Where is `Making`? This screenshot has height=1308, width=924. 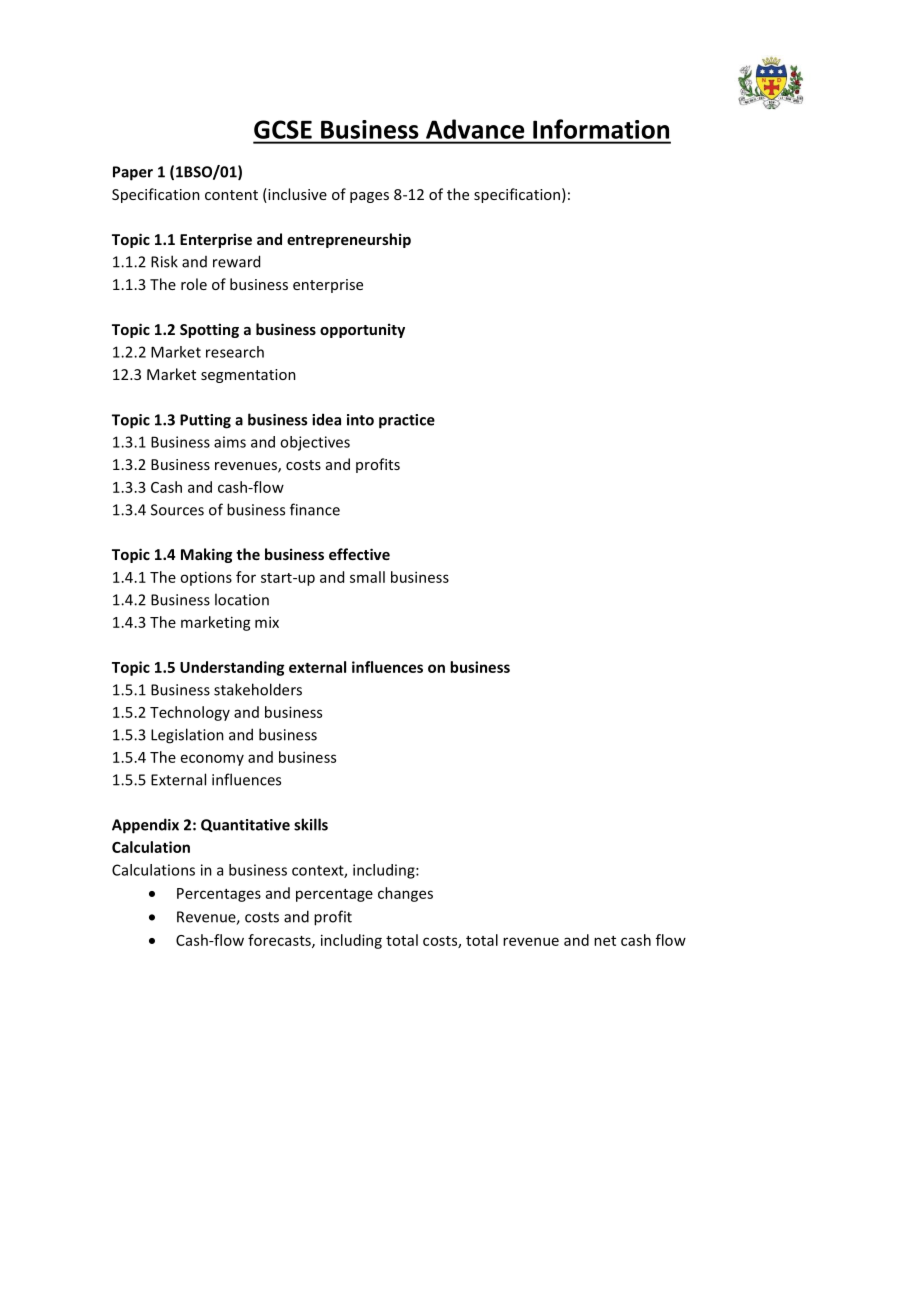
Making is located at coordinates (206, 555).
